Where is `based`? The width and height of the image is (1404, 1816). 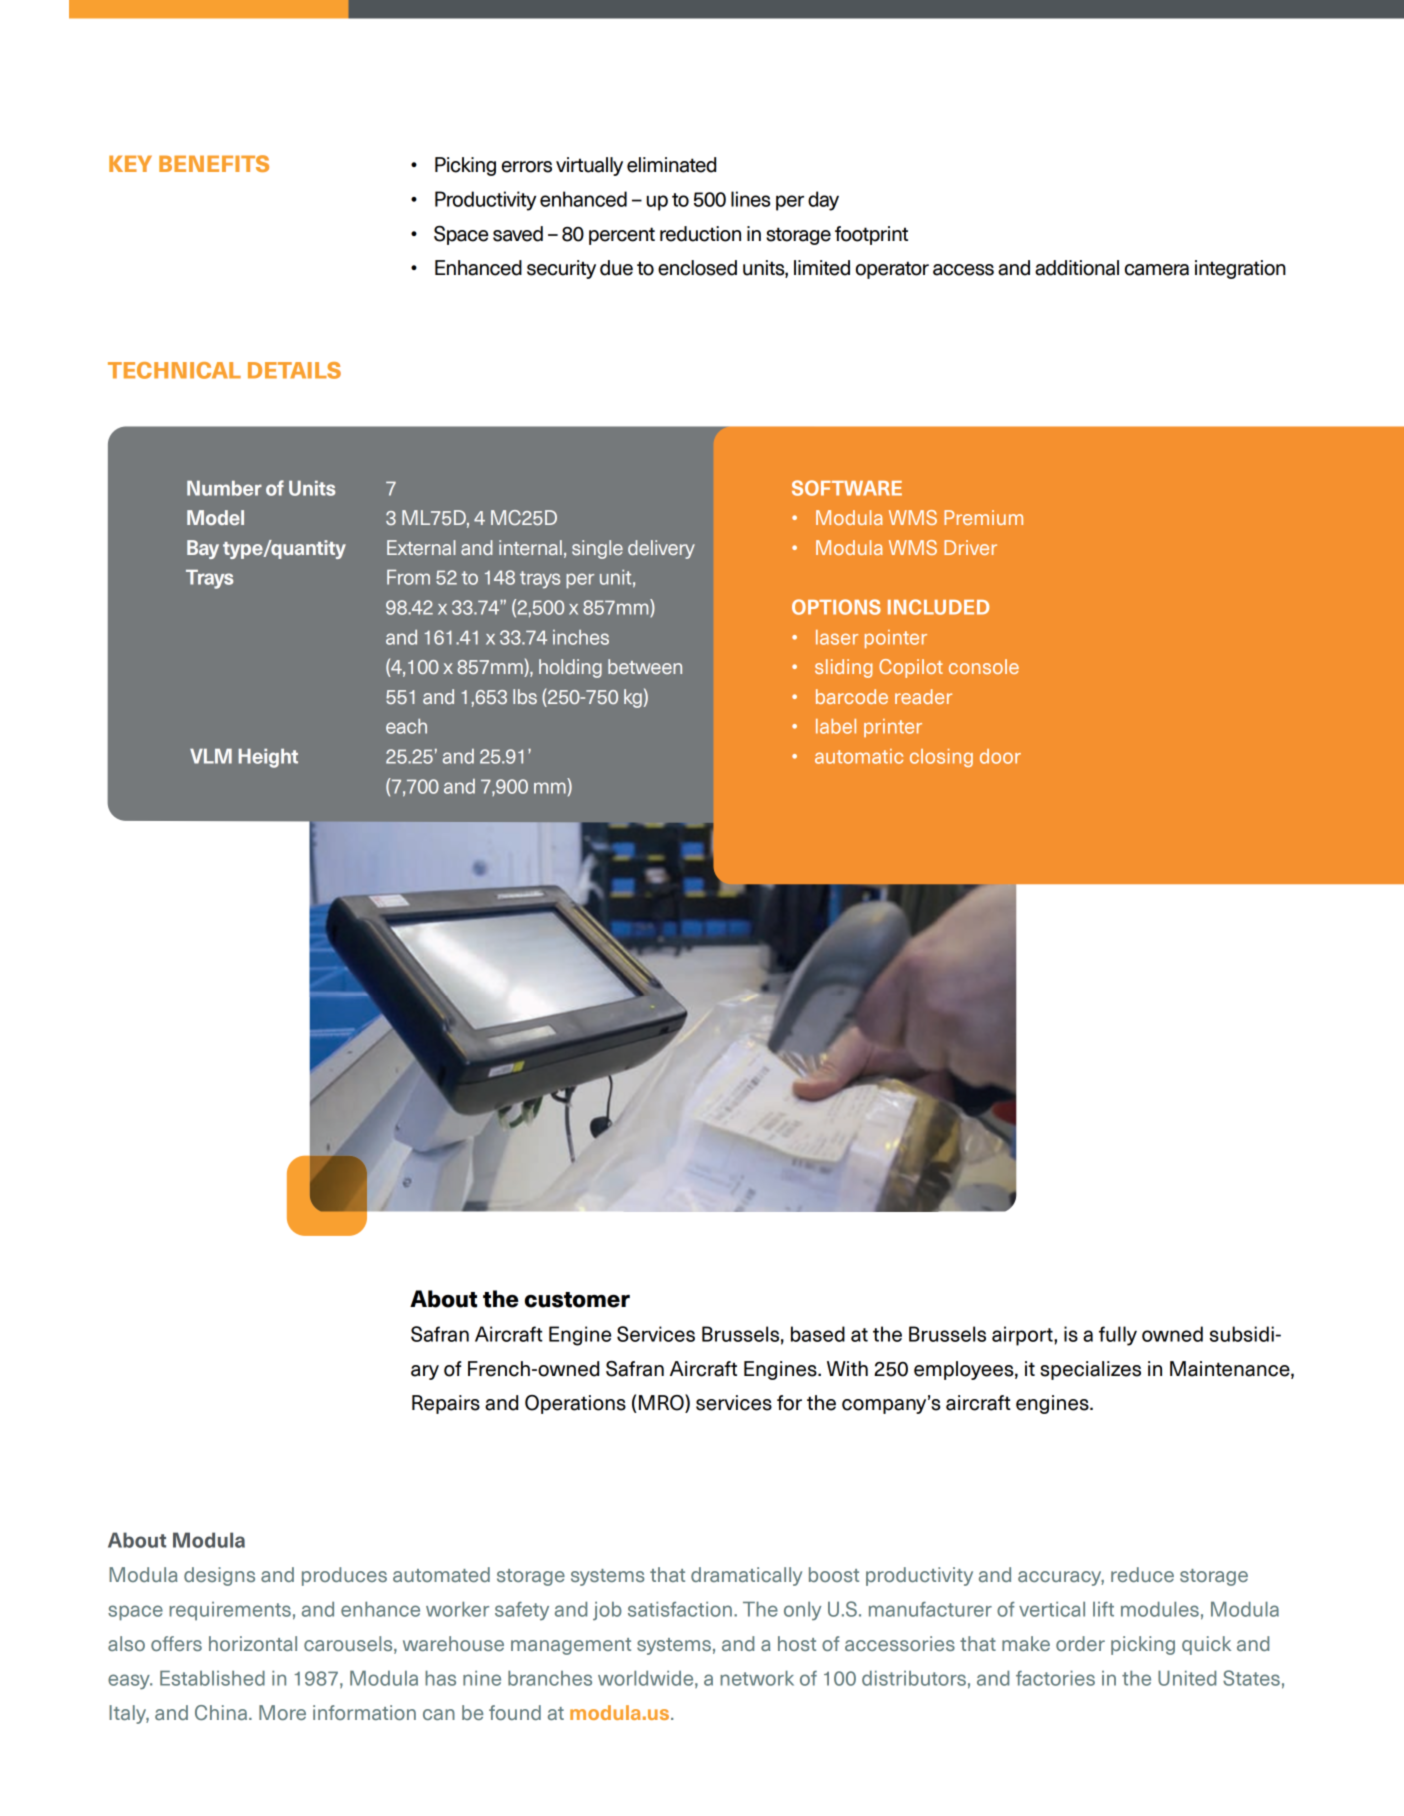 based is located at coordinates (818, 1334).
